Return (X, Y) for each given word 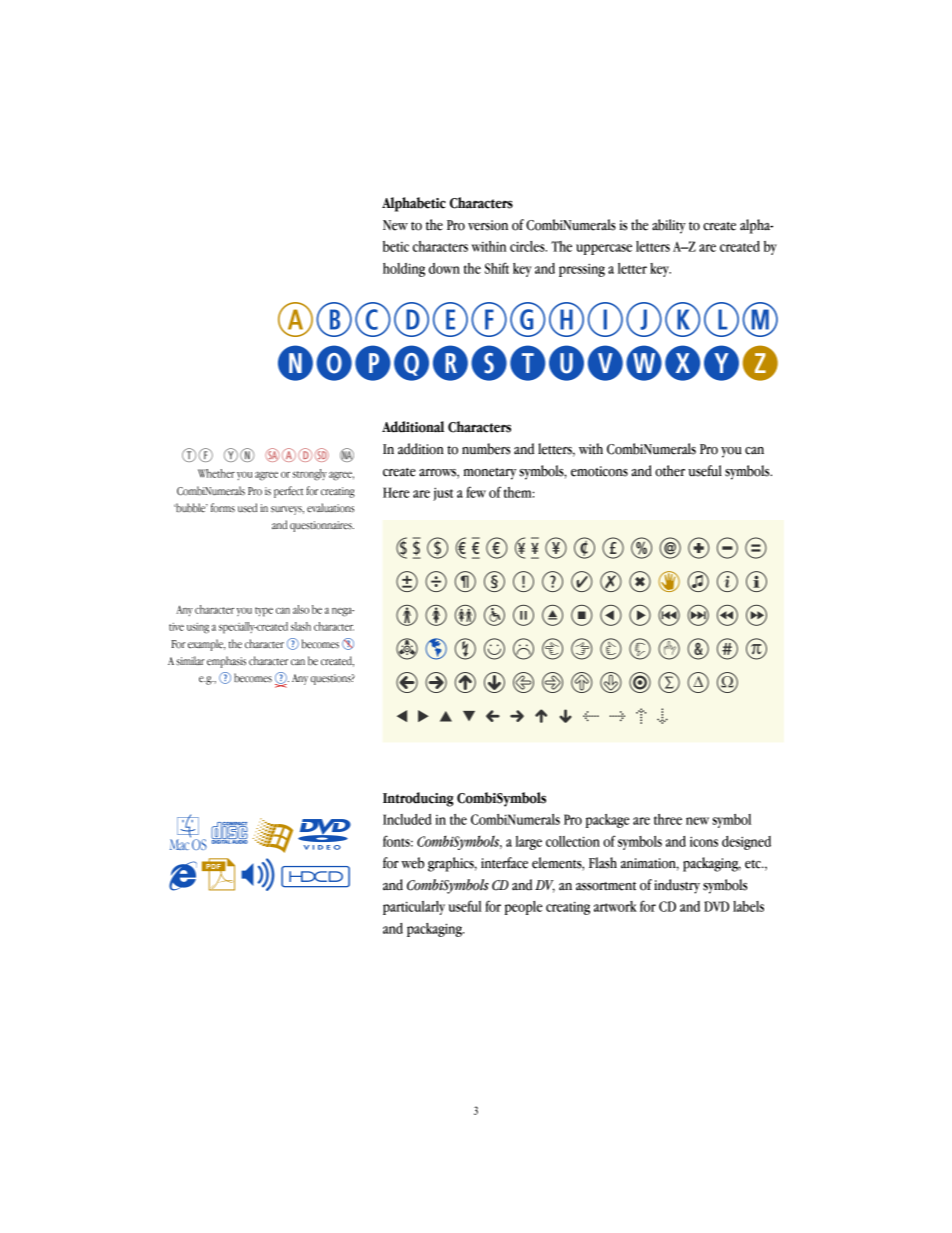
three (668, 819)
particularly (414, 908)
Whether (216, 473)
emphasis (226, 662)
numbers (486, 449)
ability (669, 226)
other (670, 471)
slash (301, 626)
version (488, 225)
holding (404, 270)
